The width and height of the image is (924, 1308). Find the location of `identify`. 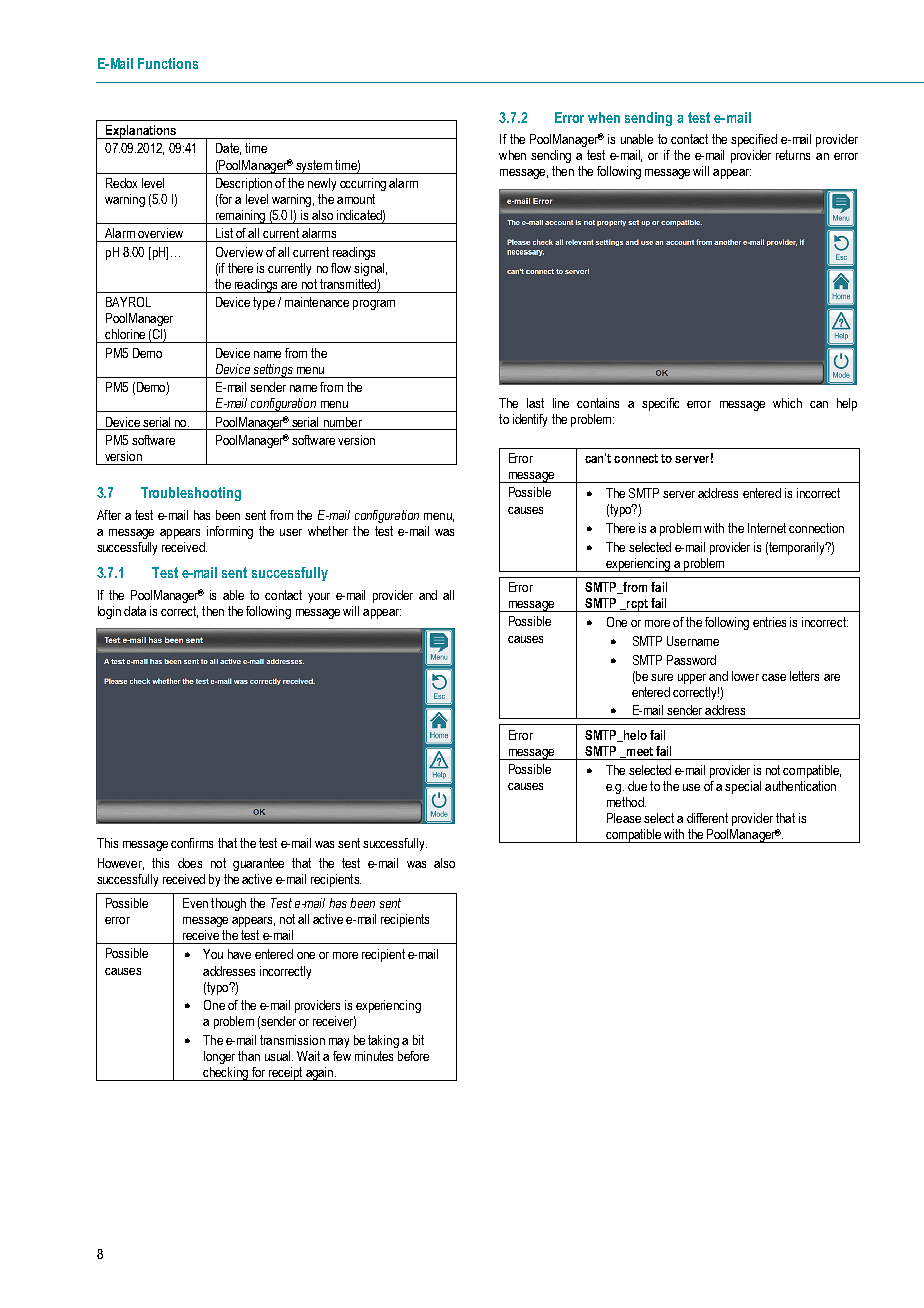

identify is located at coordinates (530, 420).
